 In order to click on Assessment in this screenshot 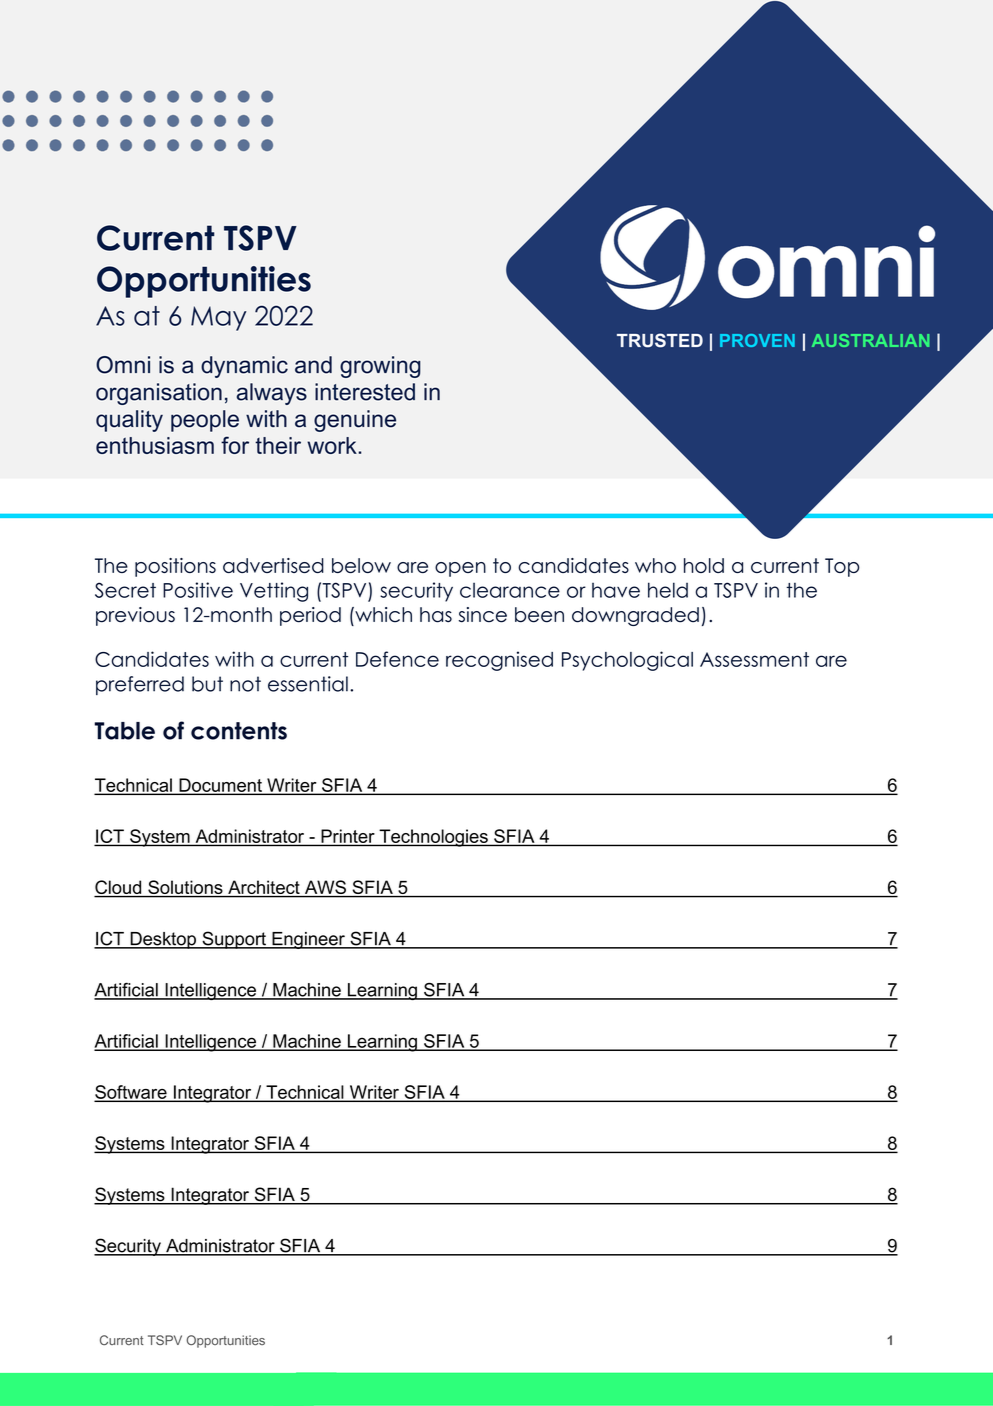, I will do `click(754, 659)`.
